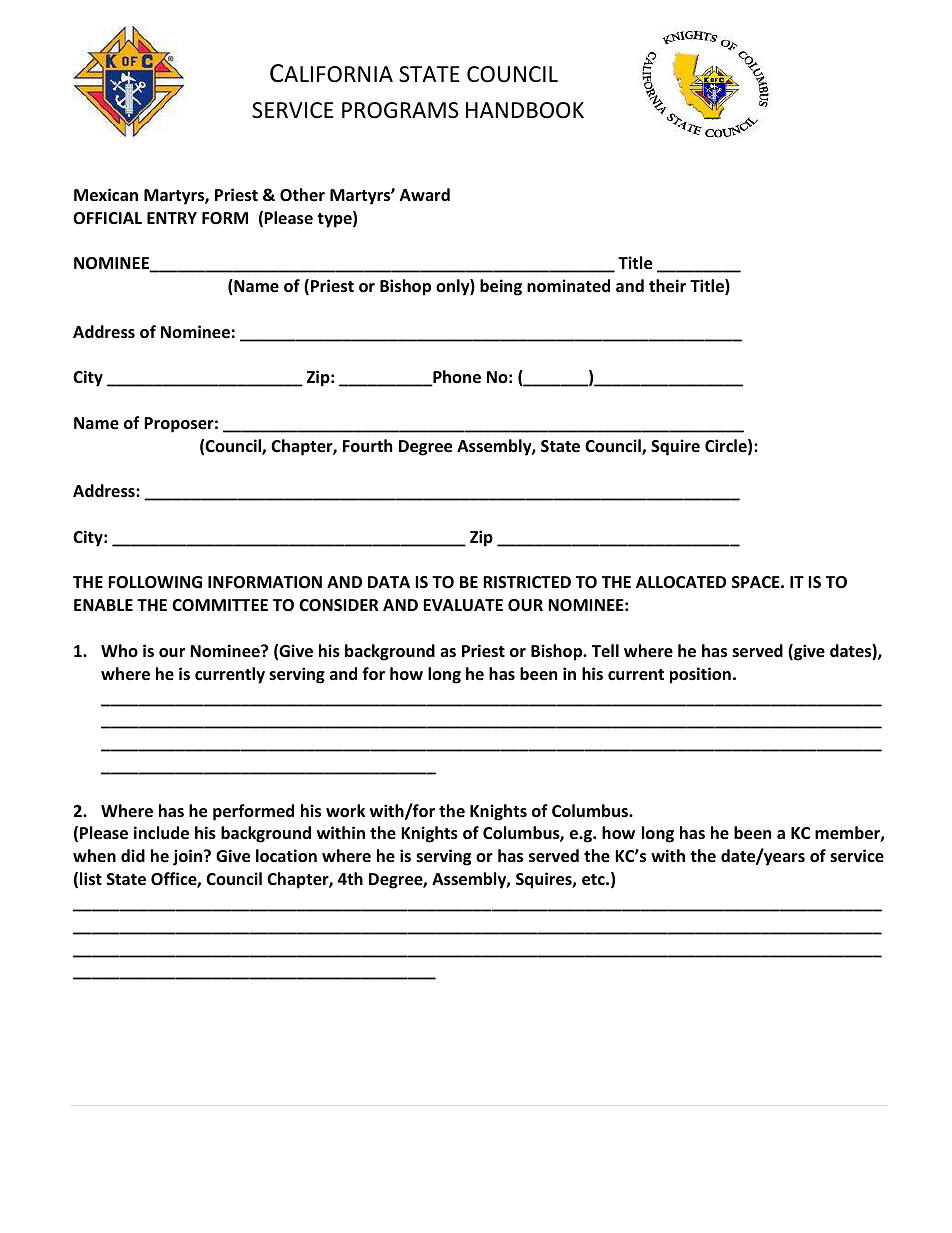 The image size is (952, 1233). Describe the element at coordinates (345, 811) in the document. I see `work` at that location.
